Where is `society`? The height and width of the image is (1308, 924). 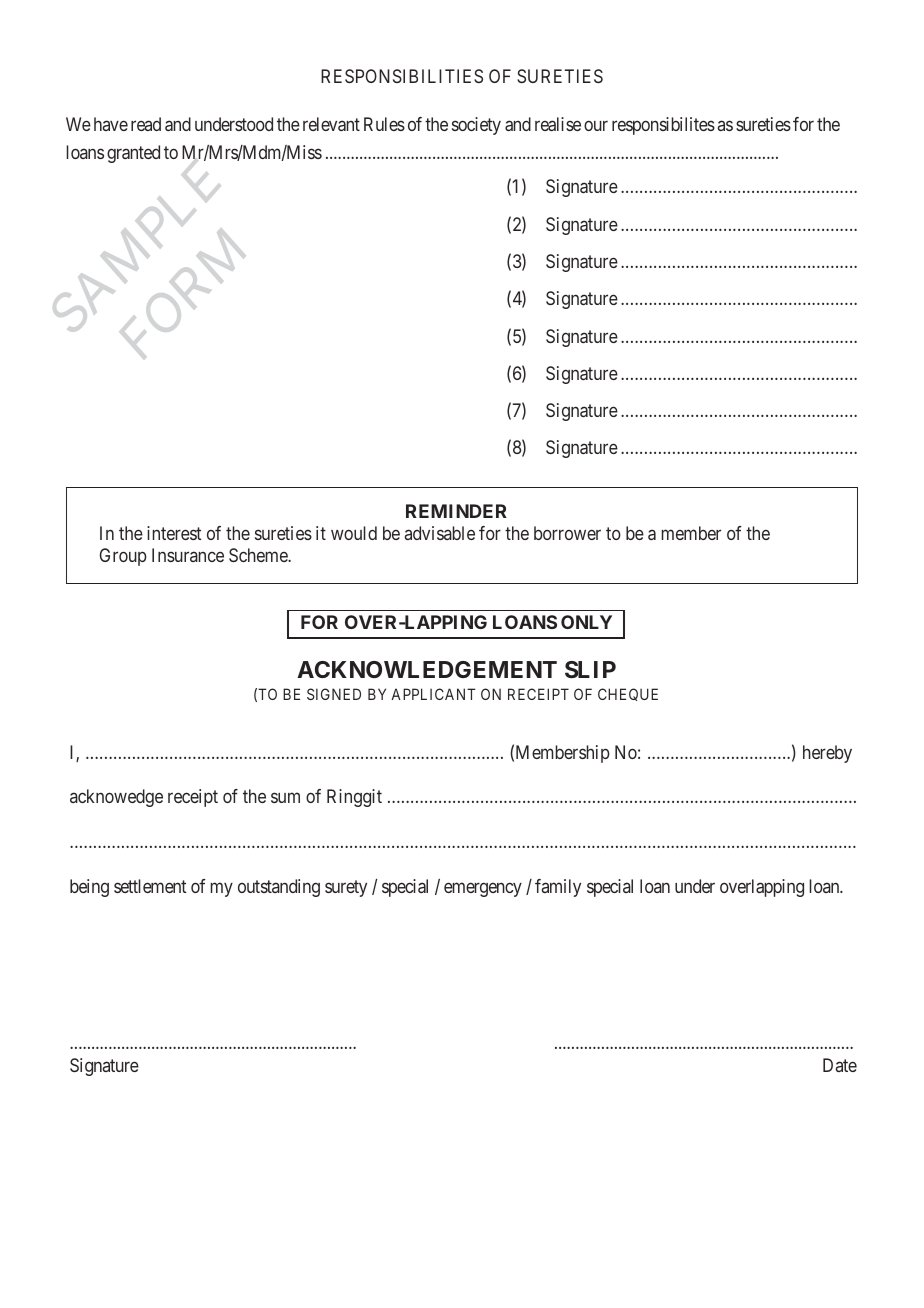
society is located at coordinates (476, 126).
